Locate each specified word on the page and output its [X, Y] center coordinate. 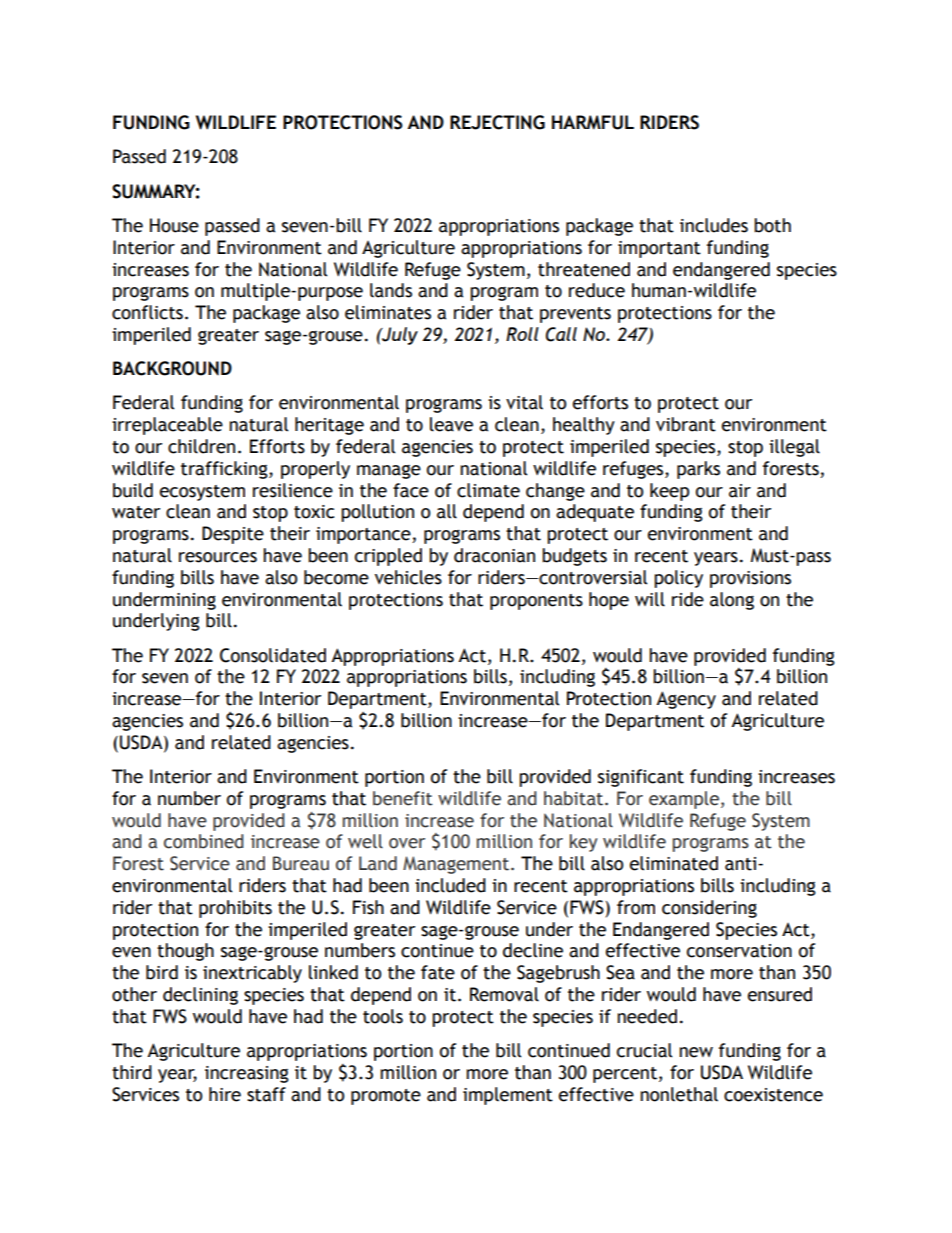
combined [204, 841]
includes [714, 225]
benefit [403, 798]
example [685, 800]
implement [508, 1096]
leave [451, 424]
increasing [247, 1074]
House [174, 225]
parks [698, 470]
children [201, 446]
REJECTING [497, 122]
